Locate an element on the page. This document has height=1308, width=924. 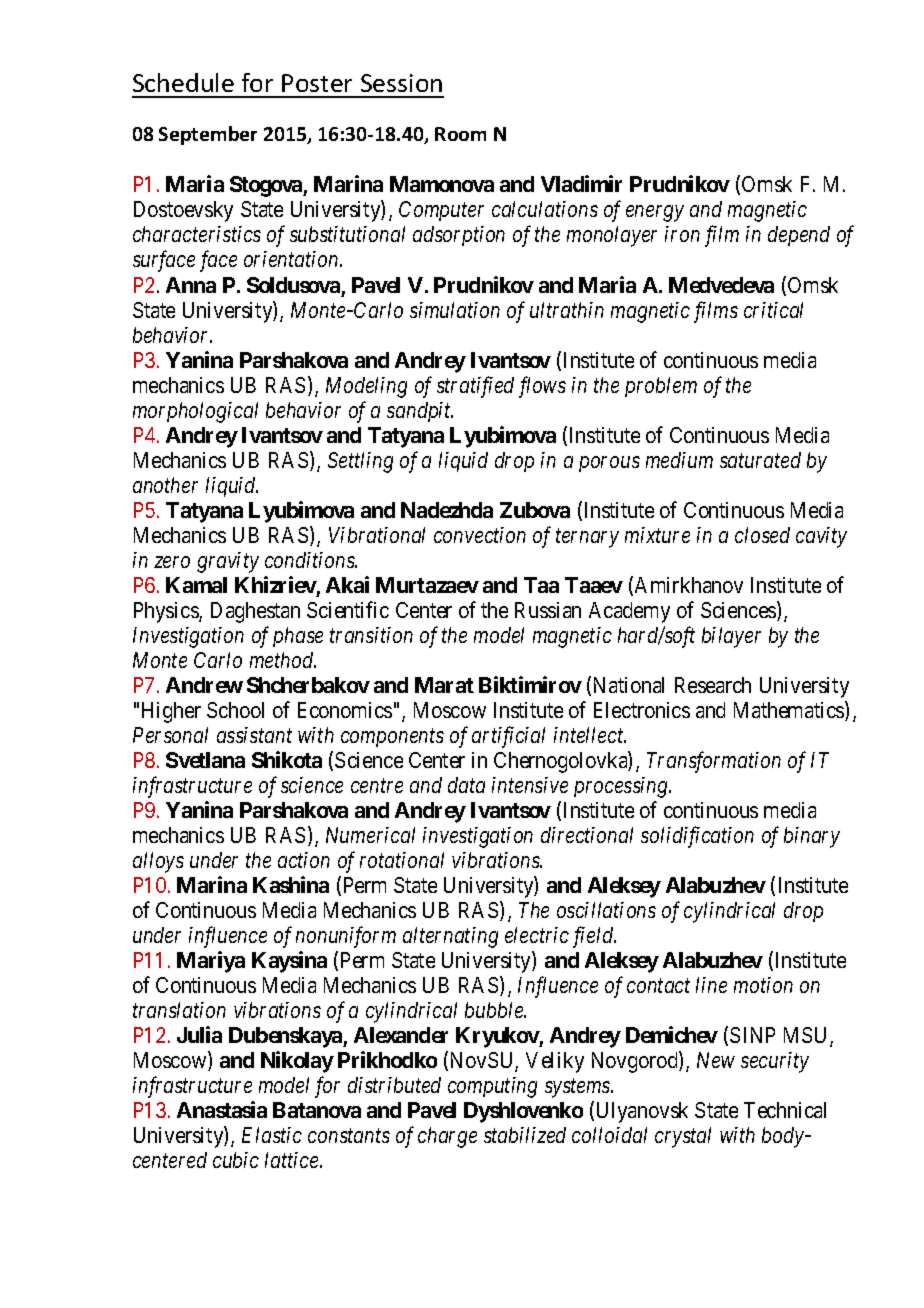
September is located at coordinates (208, 135).
